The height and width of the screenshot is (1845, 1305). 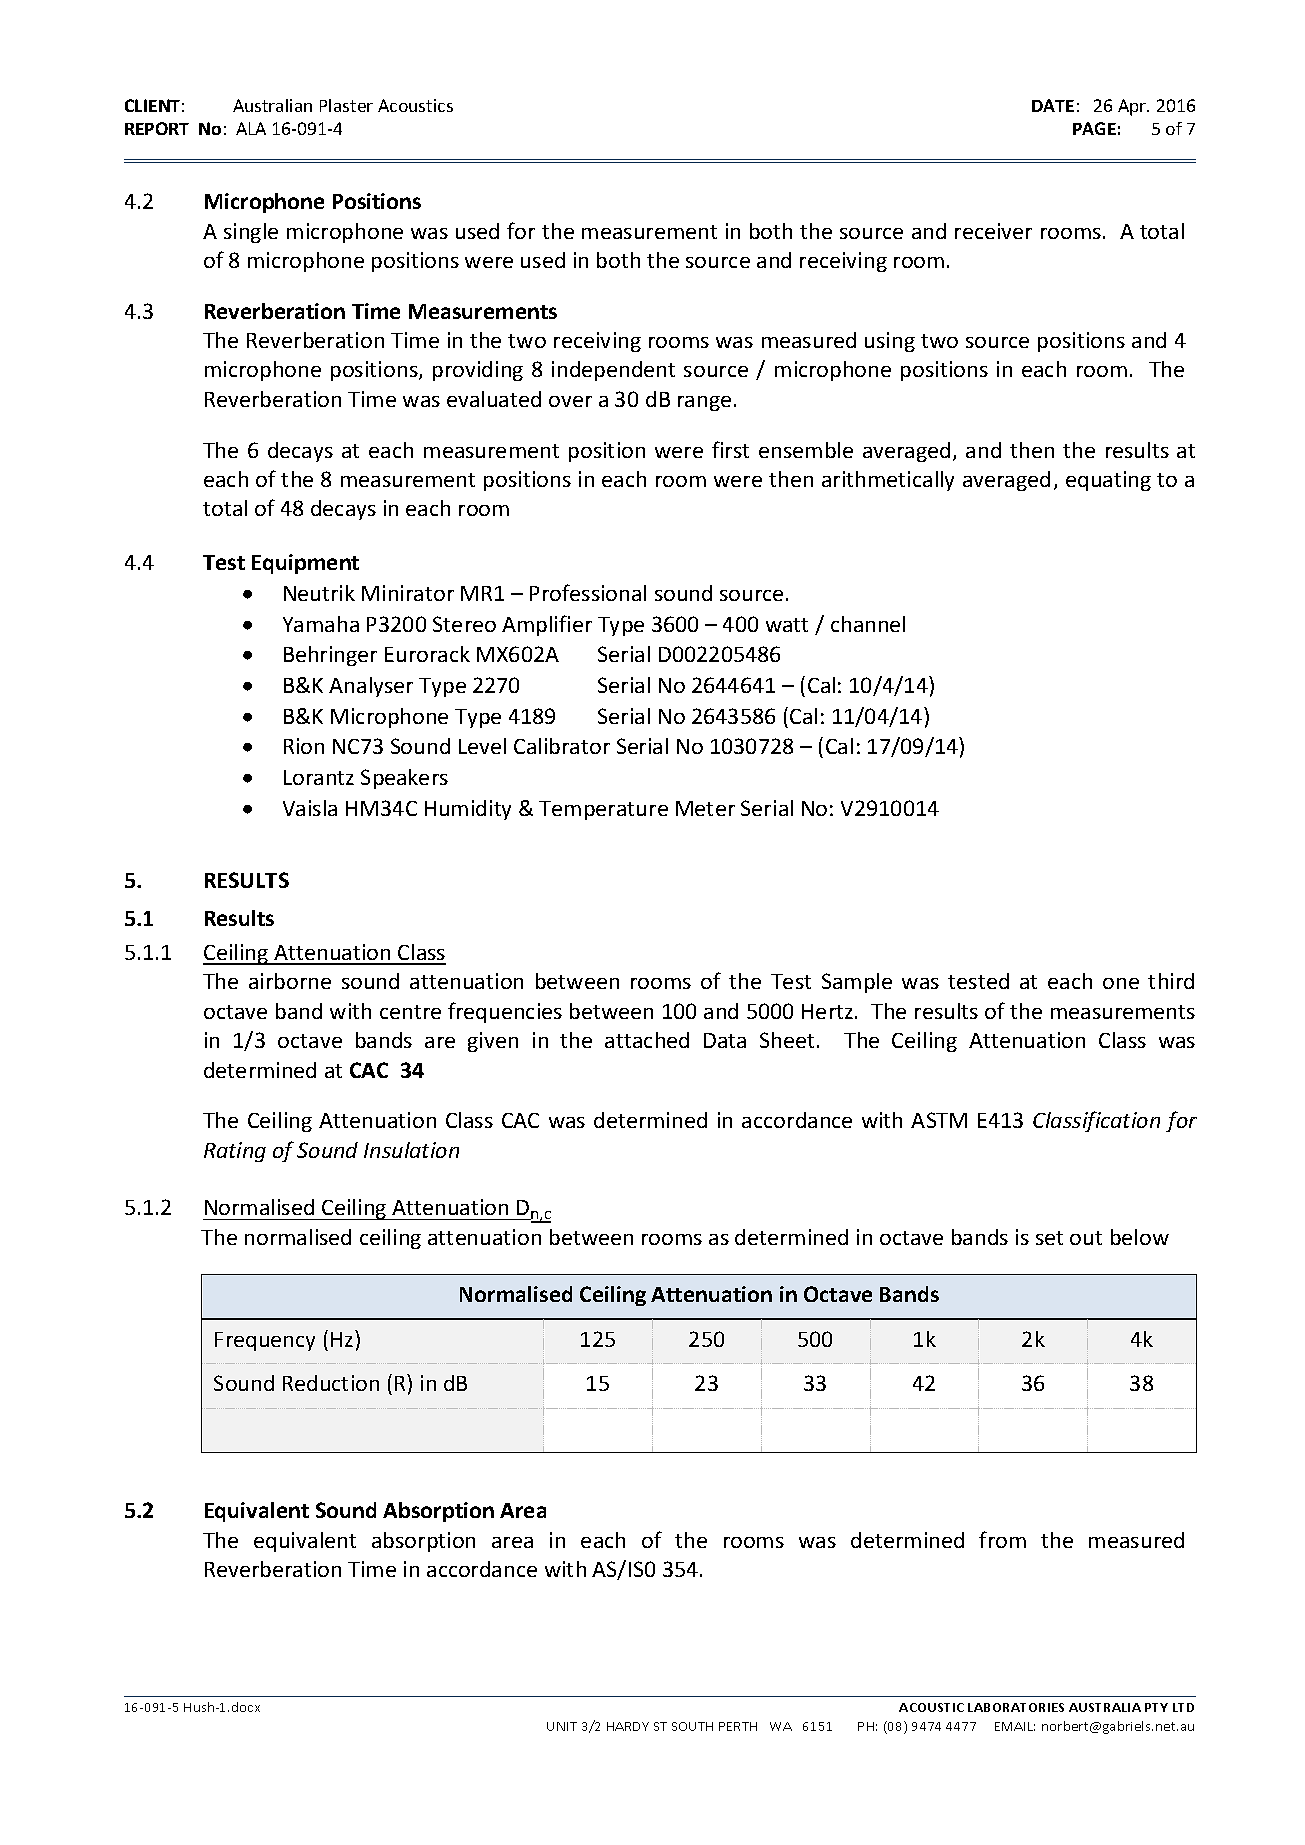 I want to click on independent, so click(x=613, y=371).
